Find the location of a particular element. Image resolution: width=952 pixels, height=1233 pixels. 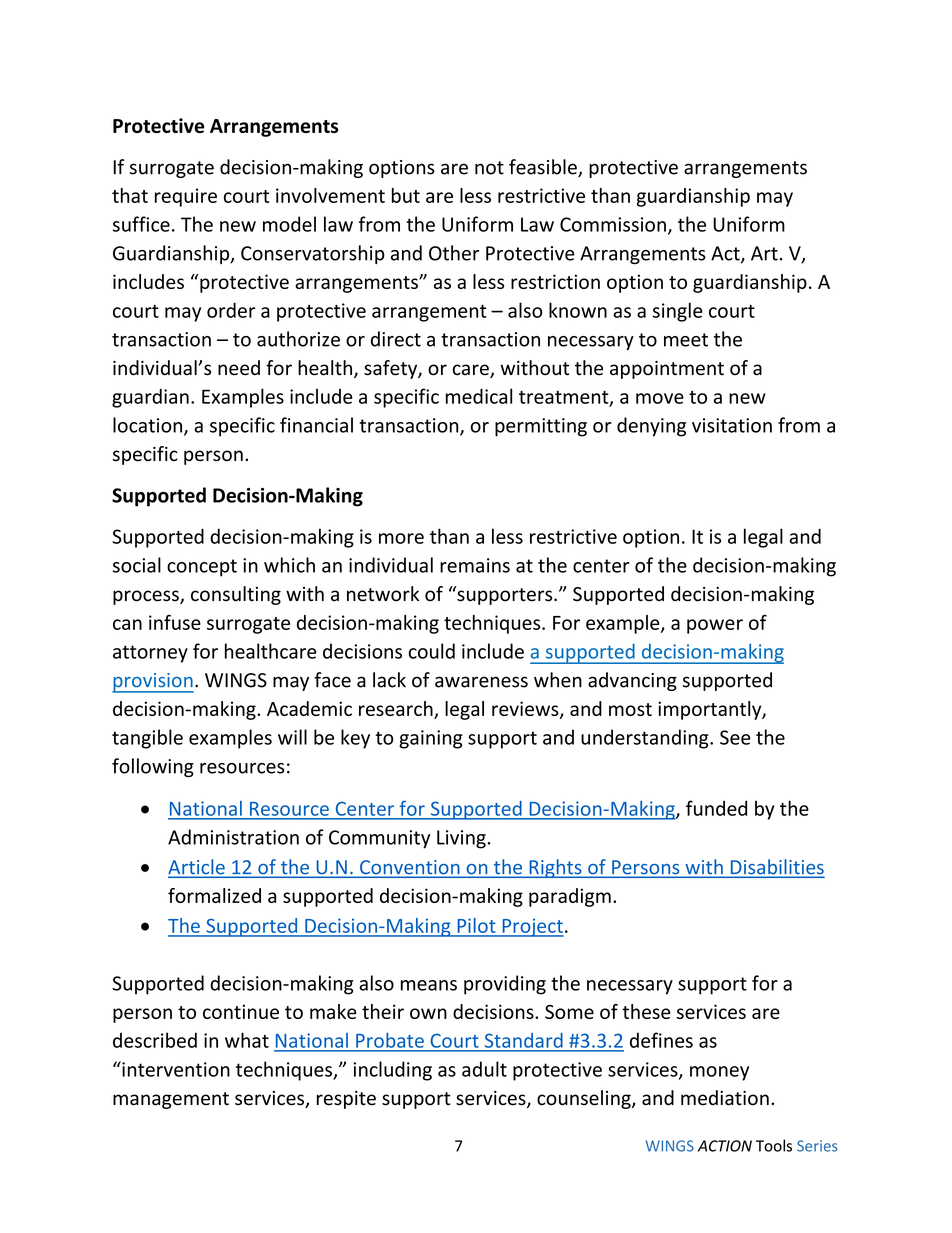

Commission is located at coordinates (613, 224).
